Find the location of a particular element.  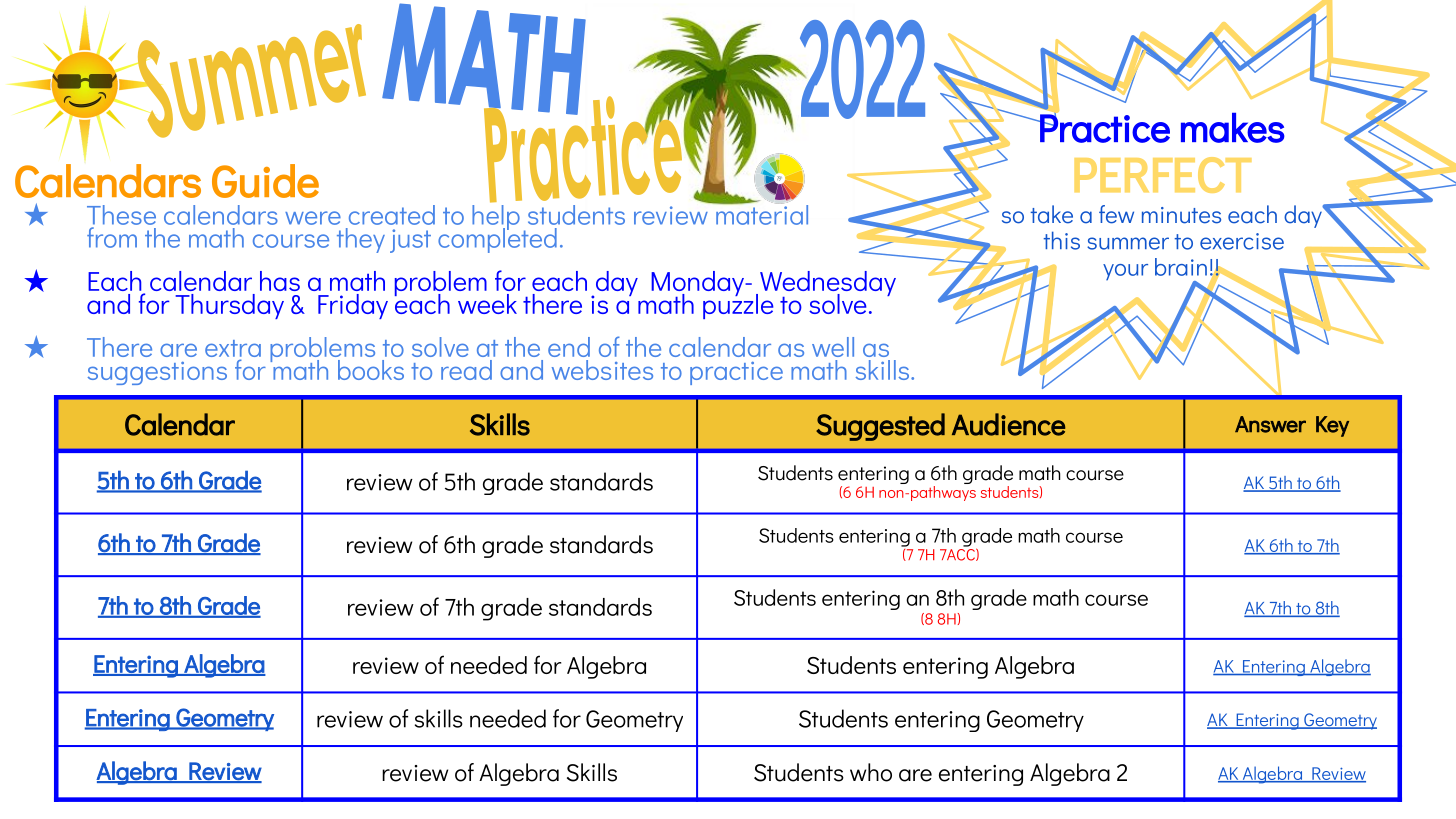

Audience is located at coordinates (1008, 424).
